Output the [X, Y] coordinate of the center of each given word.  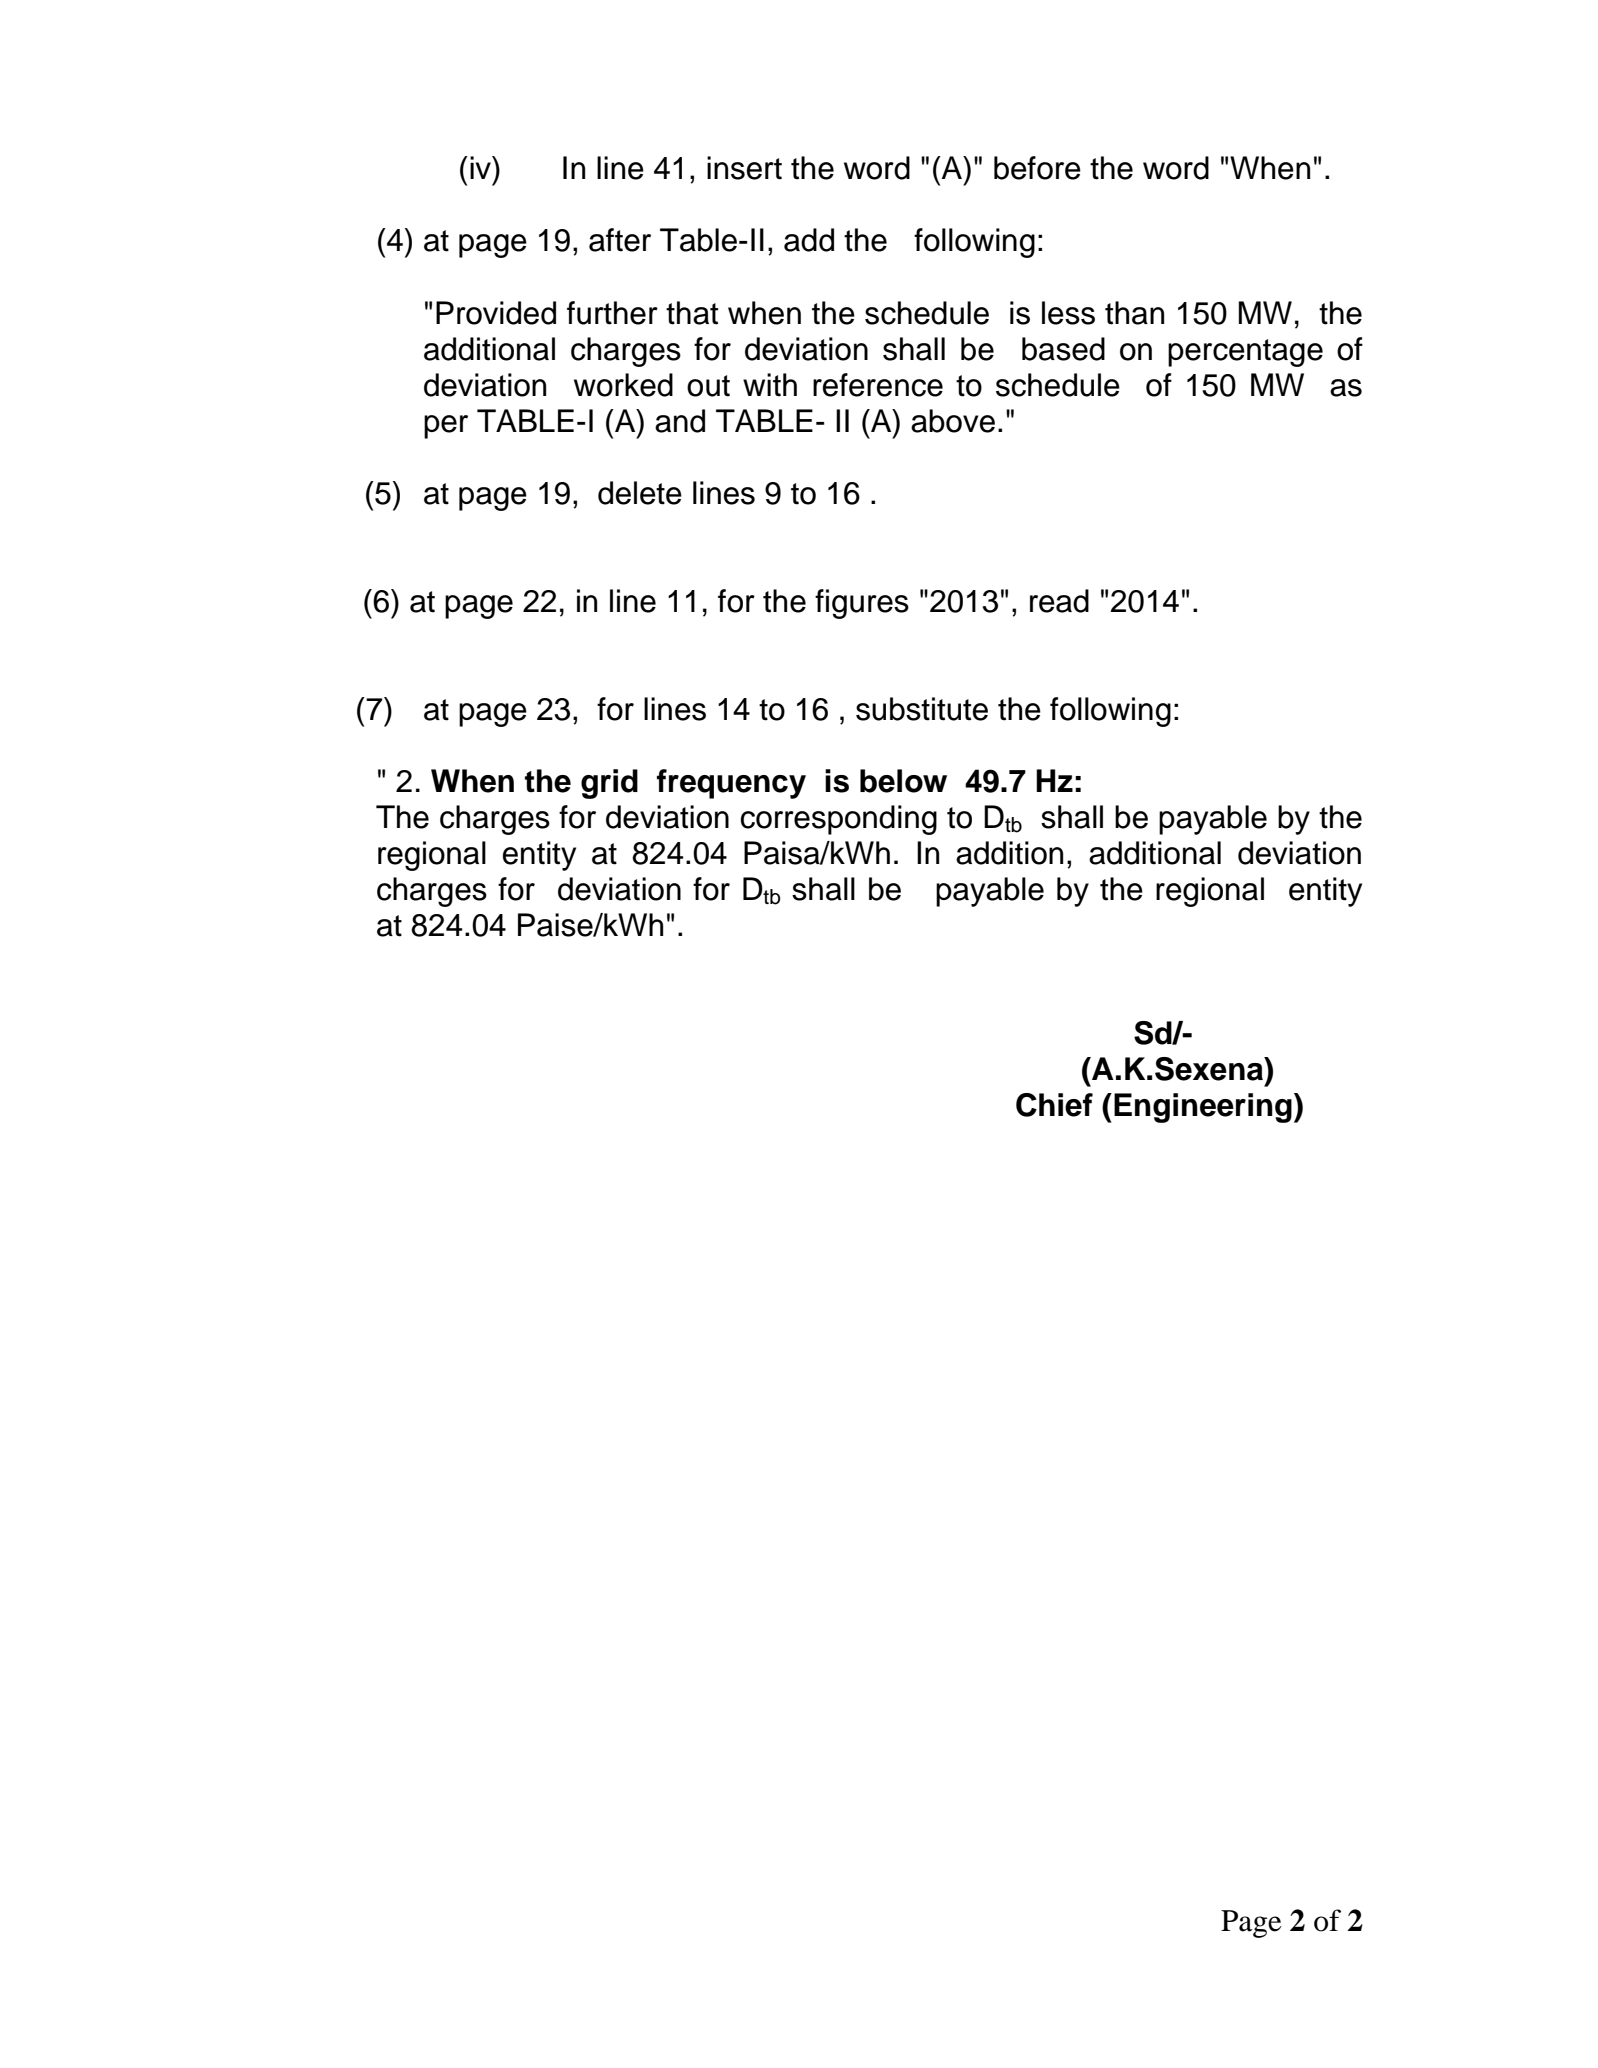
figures [862, 604]
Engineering [1203, 1108]
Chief [1054, 1105]
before [1037, 168]
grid [609, 784]
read [1059, 601]
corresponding [839, 820]
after [620, 240]
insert [744, 168]
